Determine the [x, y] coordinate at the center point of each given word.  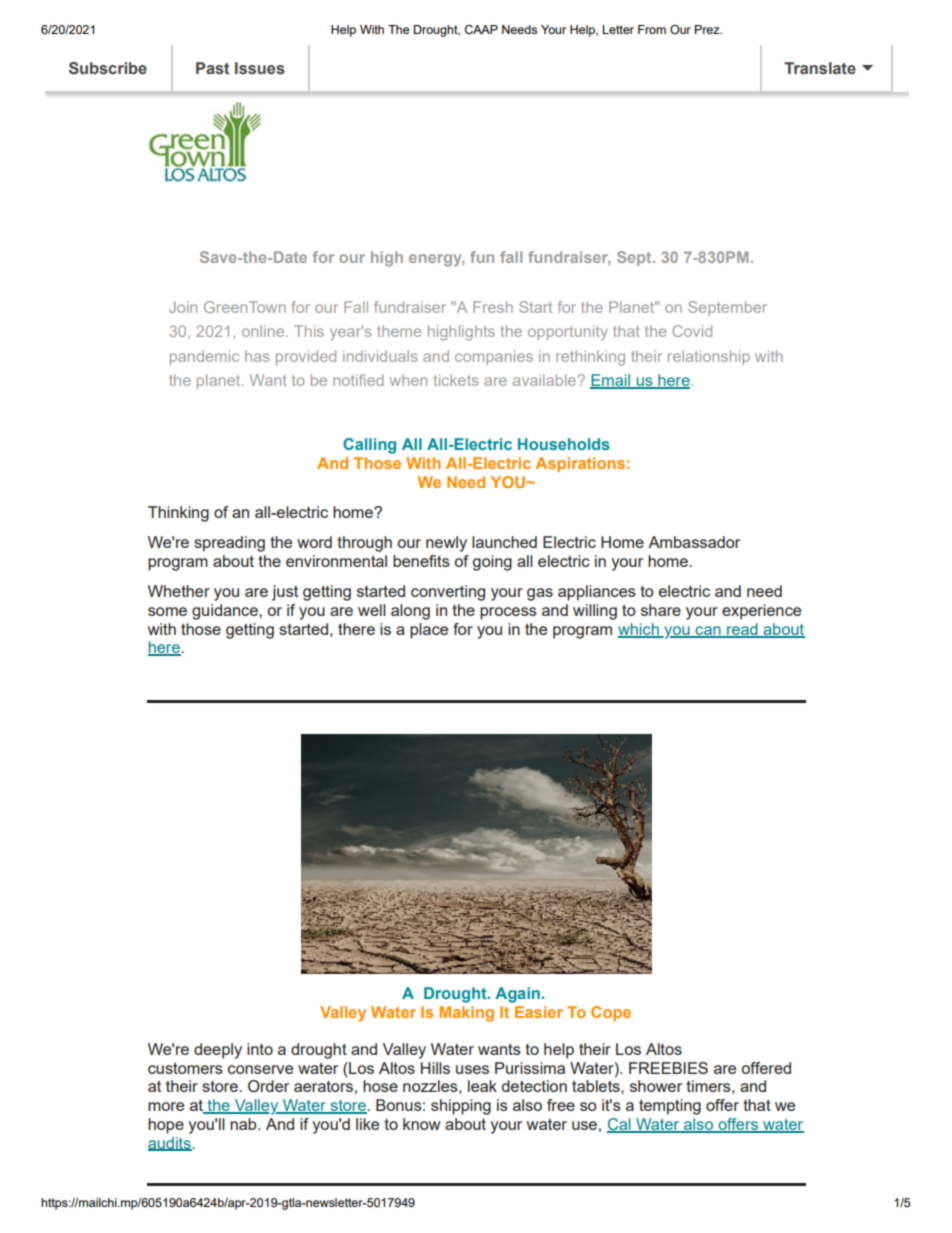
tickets [456, 380]
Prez [708, 29]
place [429, 631]
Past [213, 68]
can [708, 631]
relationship [709, 357]
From [652, 29]
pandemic [204, 357]
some [167, 611]
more [166, 1106]
